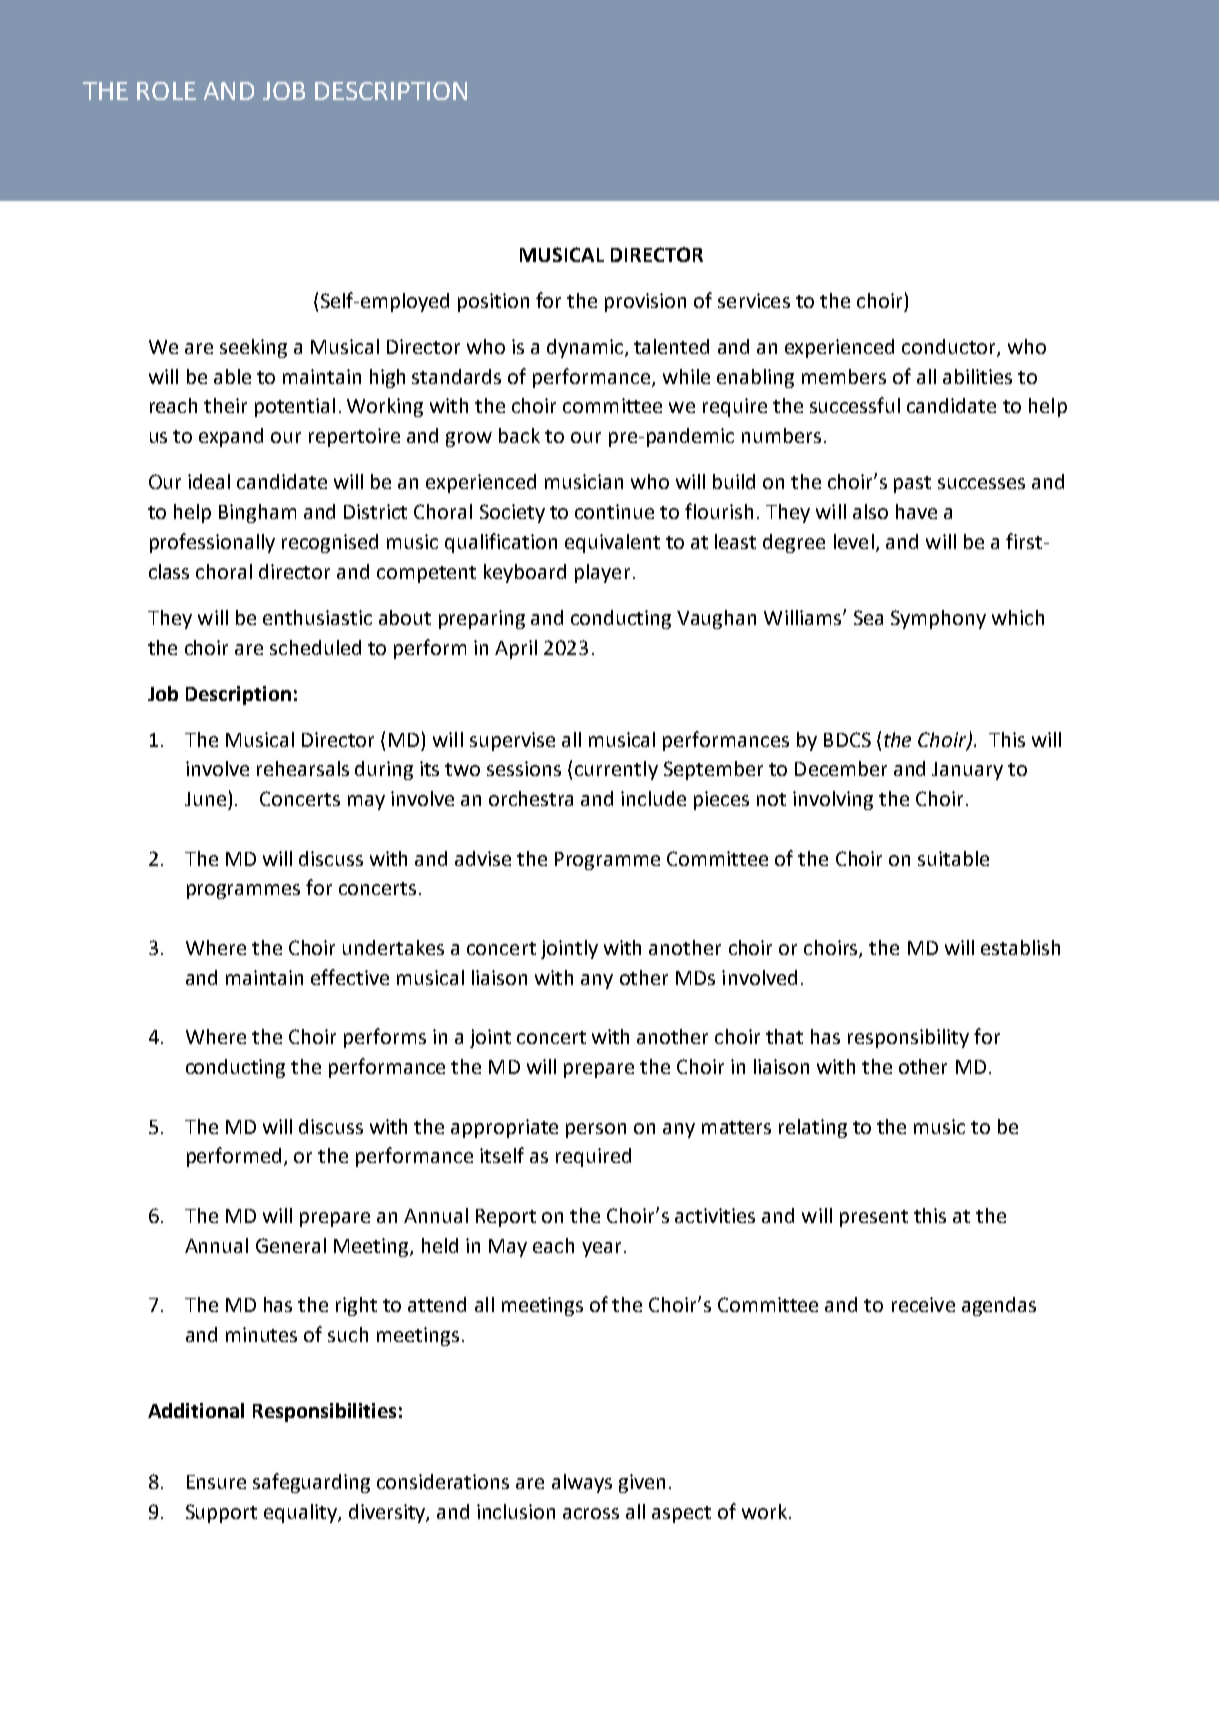 The image size is (1222, 1728). What do you see at coordinates (350, 977) in the page?
I see `effective` at bounding box center [350, 977].
